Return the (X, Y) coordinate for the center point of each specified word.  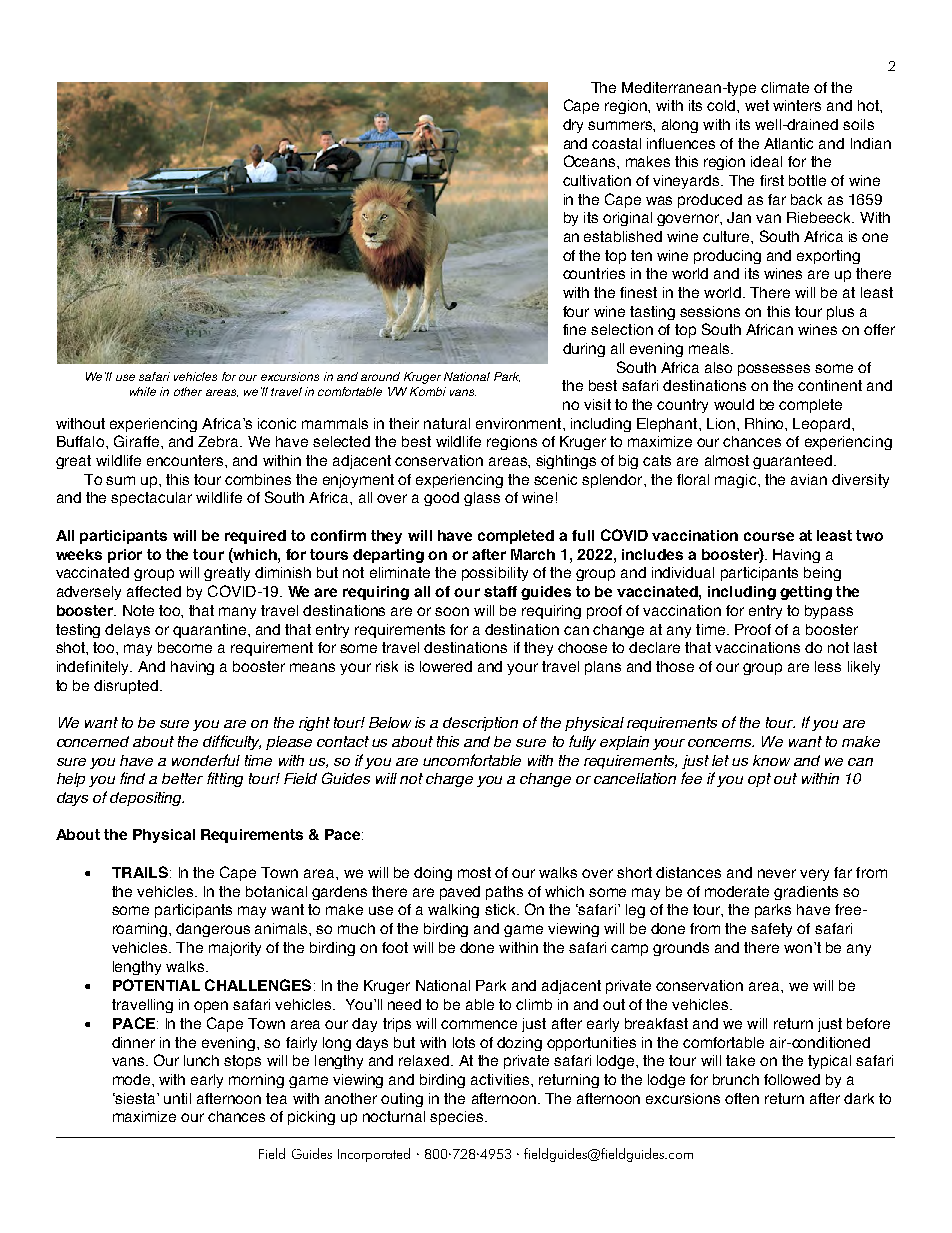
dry (573, 126)
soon (452, 611)
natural (447, 423)
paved (460, 893)
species (458, 1118)
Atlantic (788, 143)
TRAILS (140, 872)
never (777, 873)
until (177, 1098)
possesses (774, 370)
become (185, 647)
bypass (829, 612)
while (143, 391)
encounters (186, 460)
